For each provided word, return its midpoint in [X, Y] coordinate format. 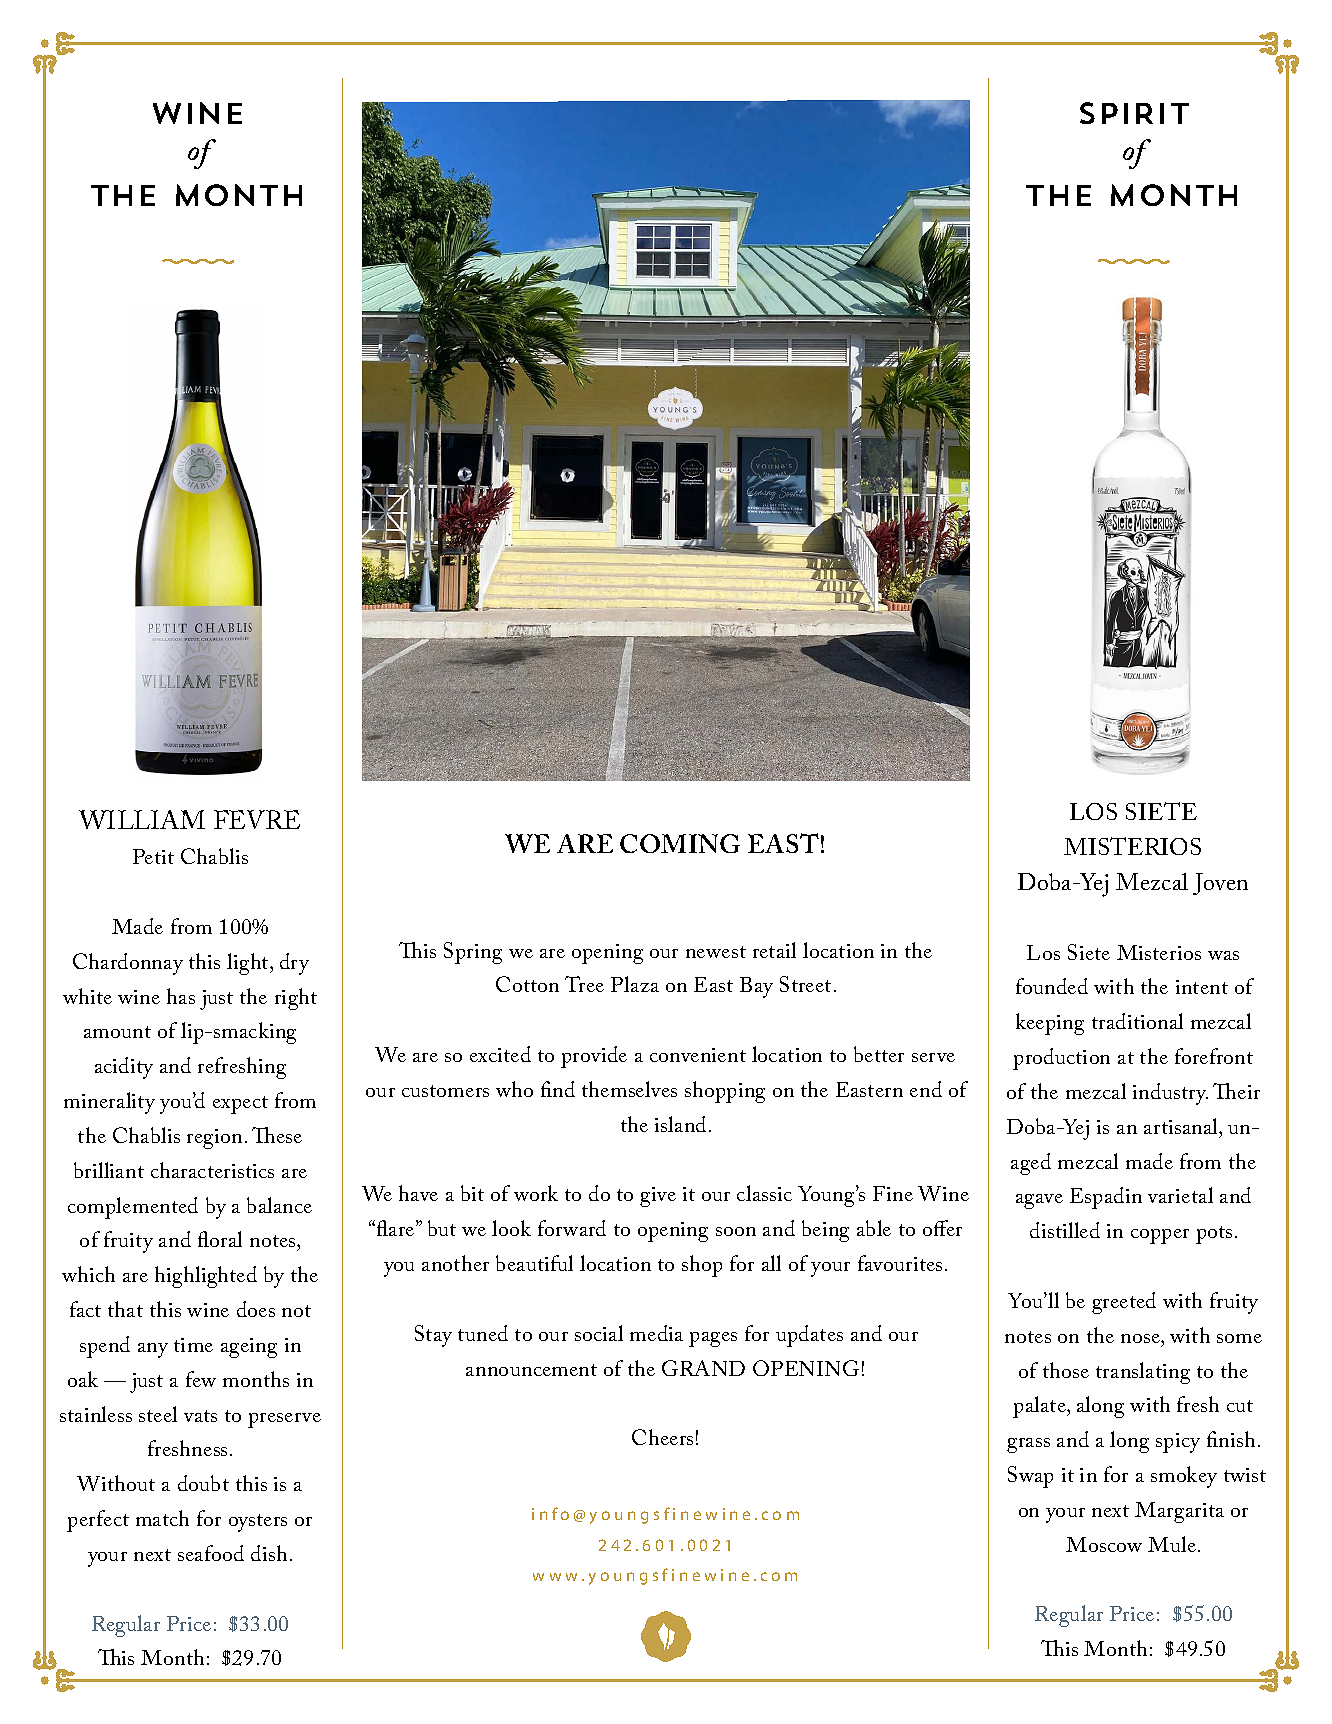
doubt [203, 1483]
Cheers [662, 1437]
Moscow [1104, 1544]
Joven [1220, 884]
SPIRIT [1134, 113]
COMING [680, 843]
